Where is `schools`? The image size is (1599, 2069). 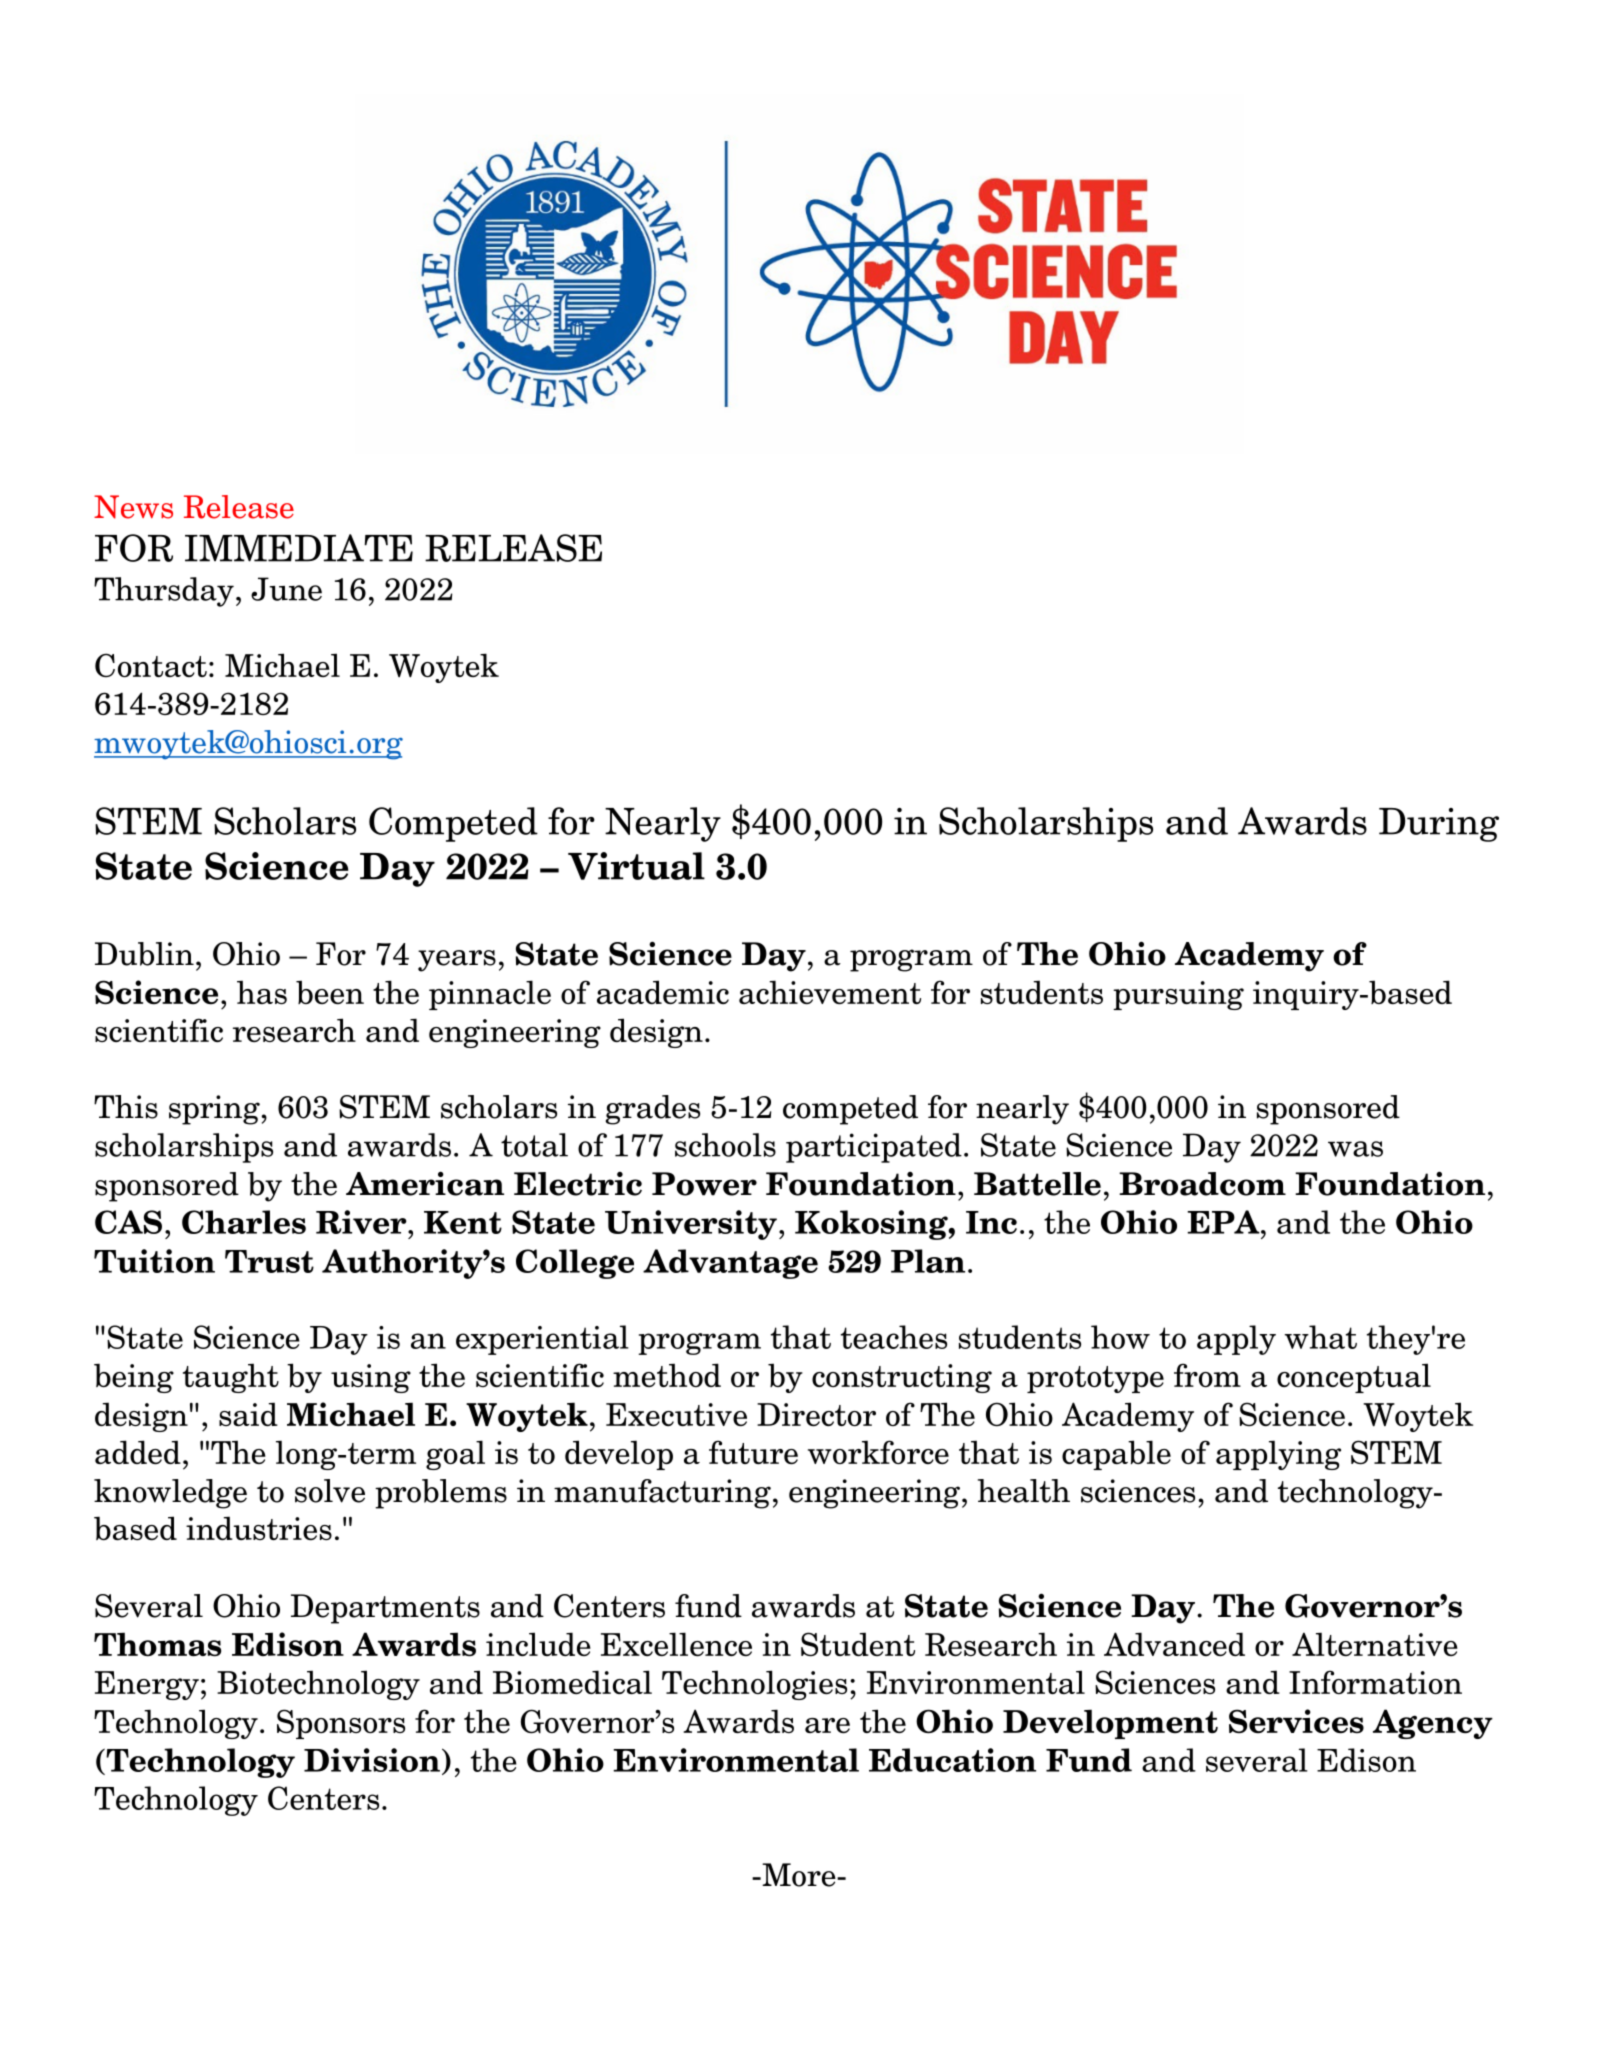 schools is located at coordinates (725, 1145).
